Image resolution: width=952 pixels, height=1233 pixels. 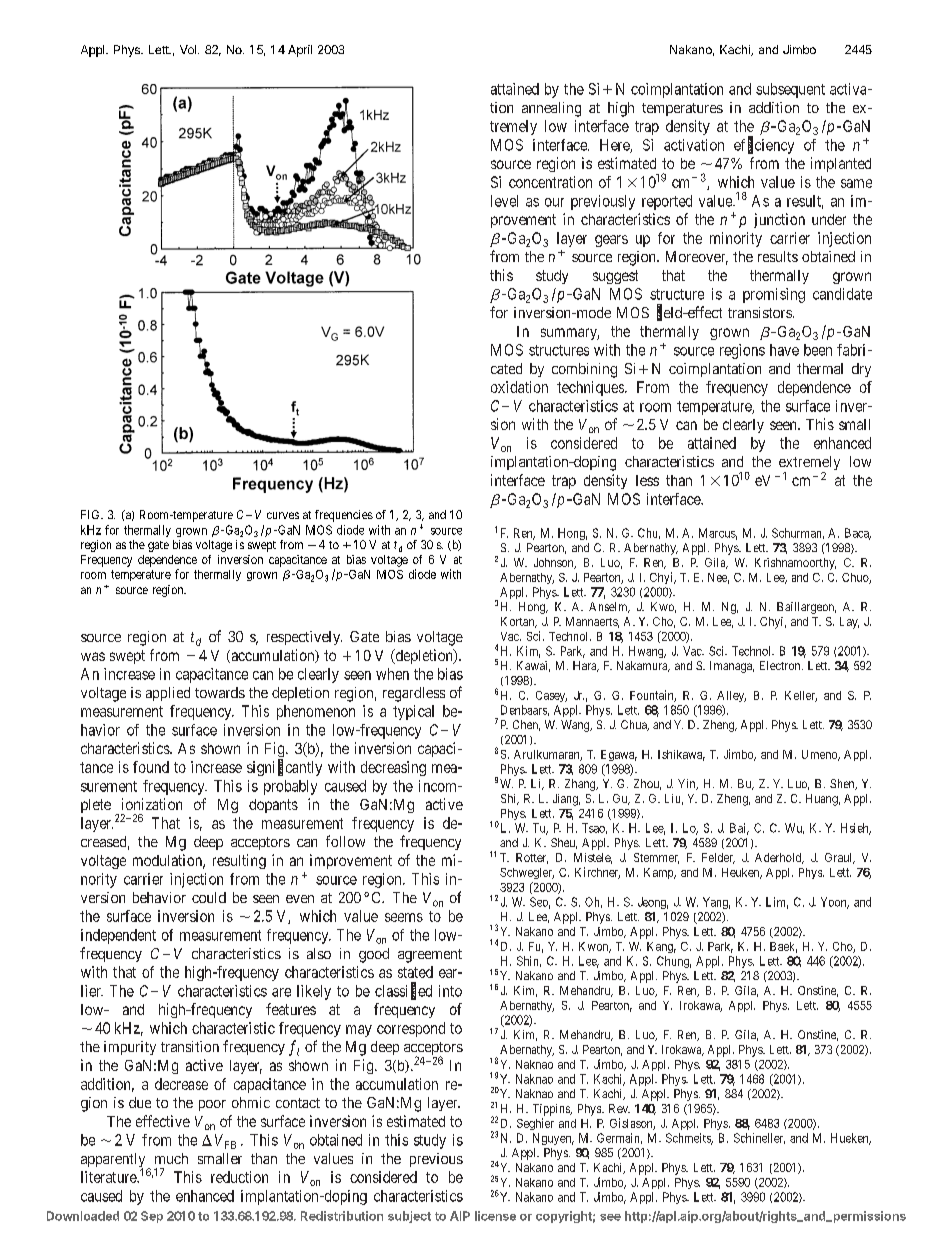 I want to click on subject, so click(x=409, y=1217).
